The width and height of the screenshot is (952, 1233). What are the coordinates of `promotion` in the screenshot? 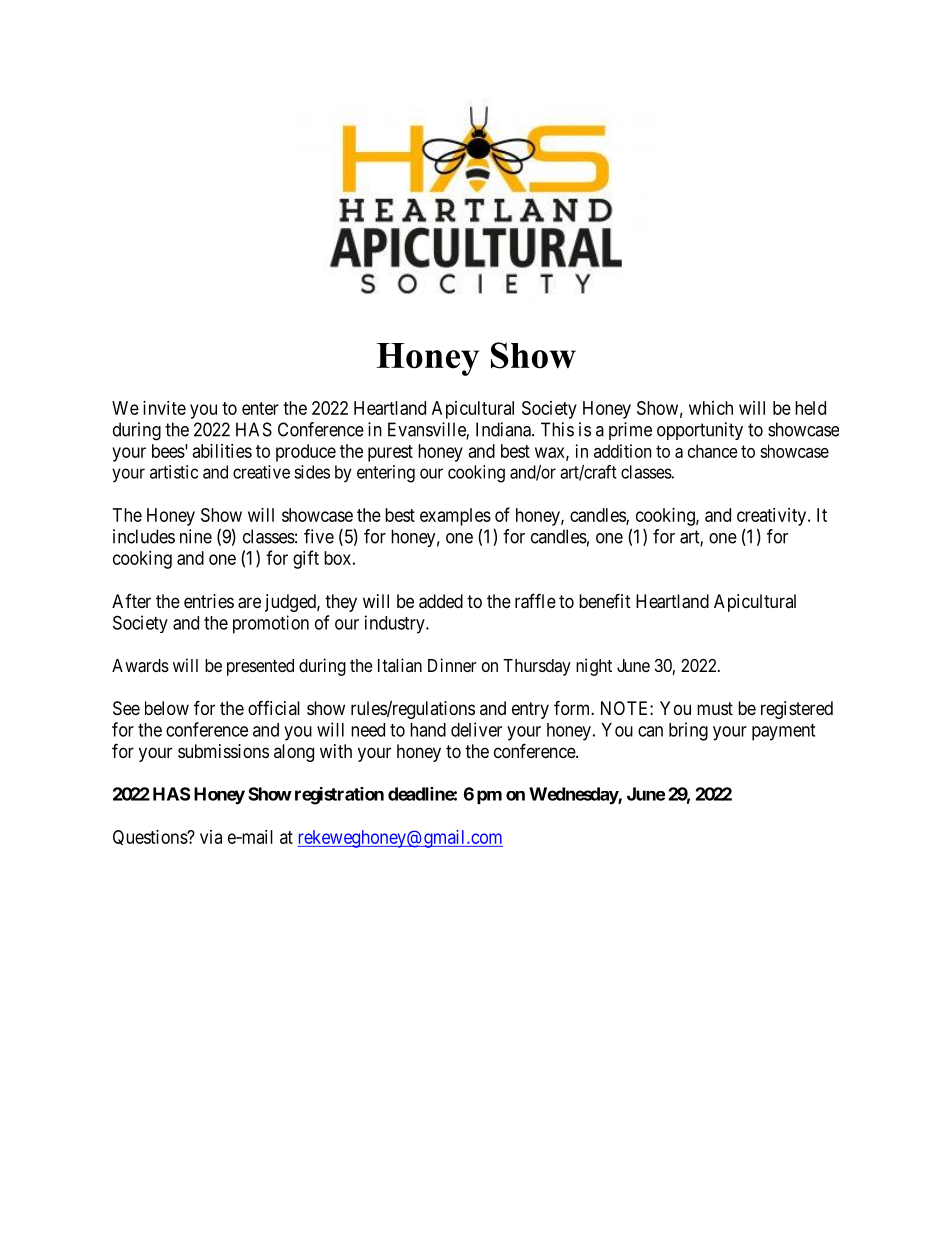 It's located at (271, 624).
